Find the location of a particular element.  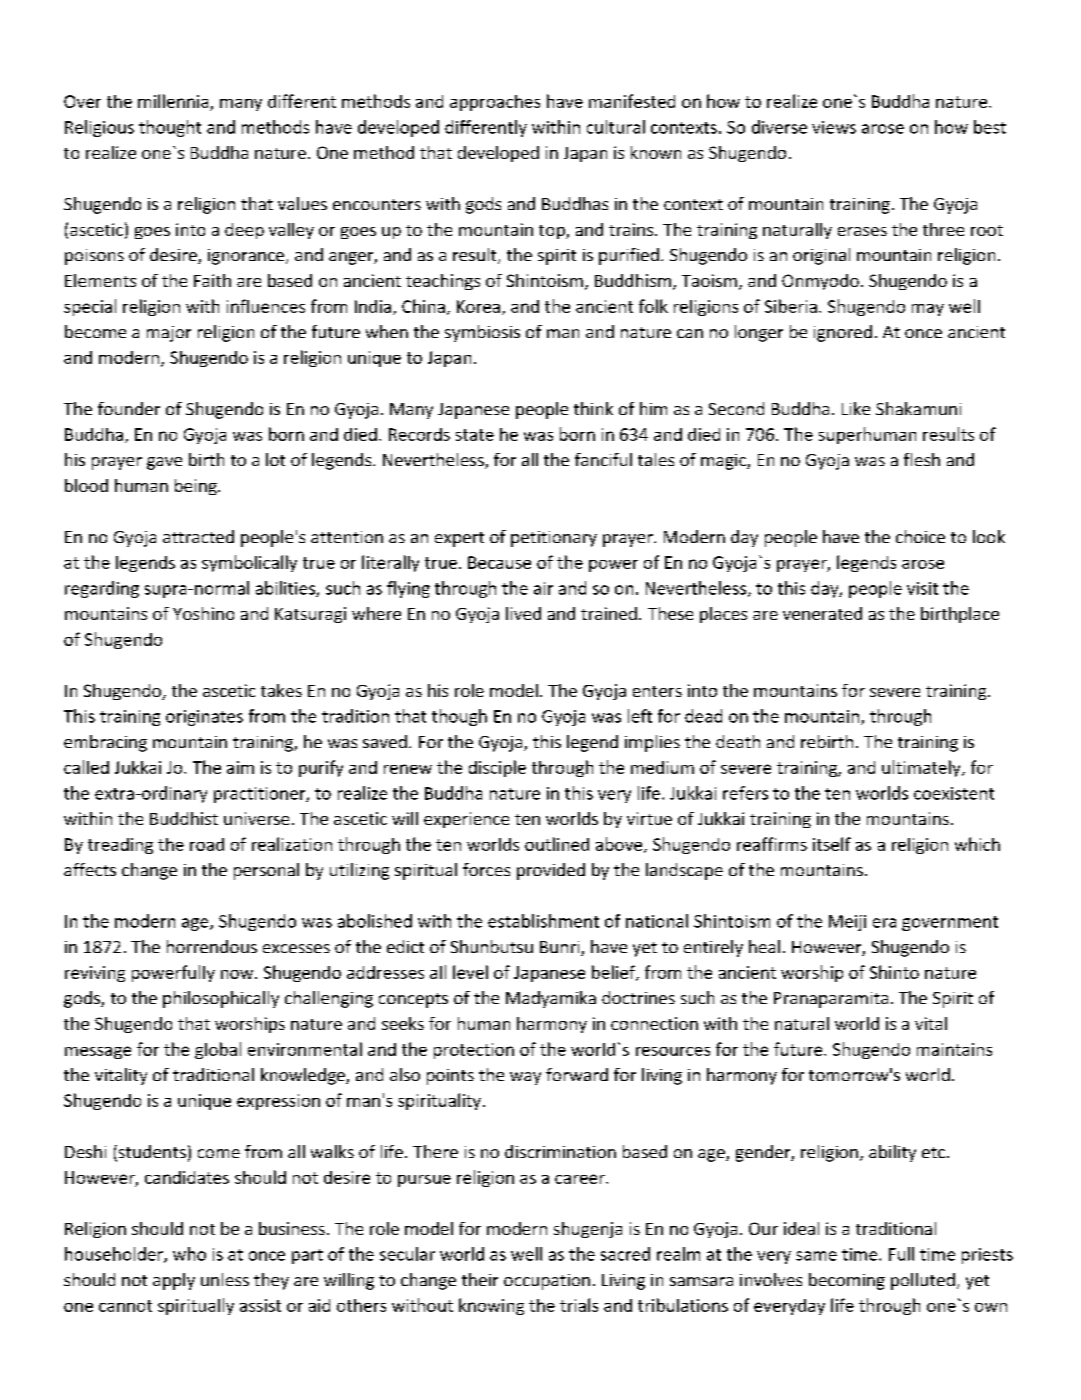

becoming is located at coordinates (847, 1281).
